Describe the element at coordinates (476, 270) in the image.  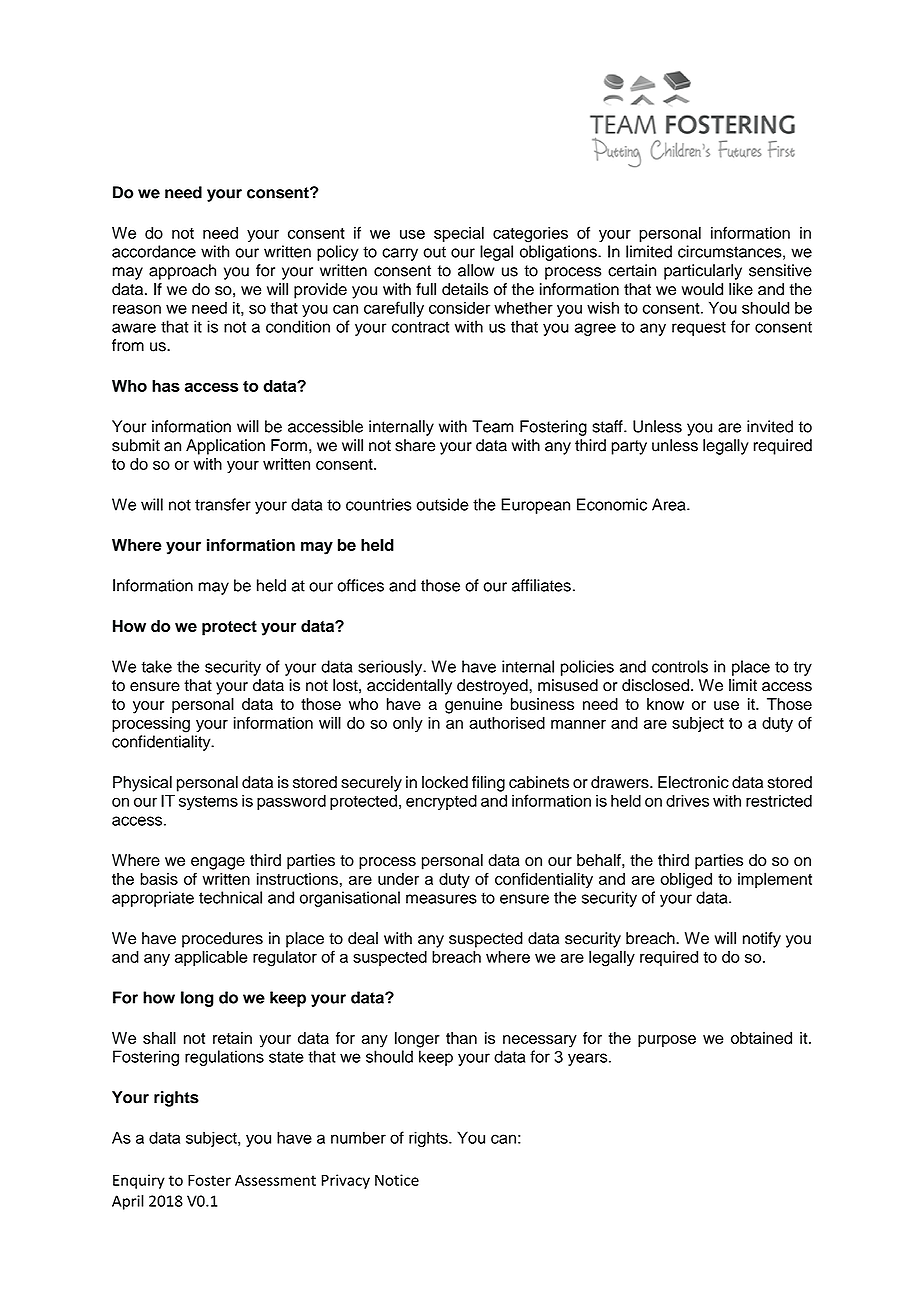
I see `allow` at that location.
